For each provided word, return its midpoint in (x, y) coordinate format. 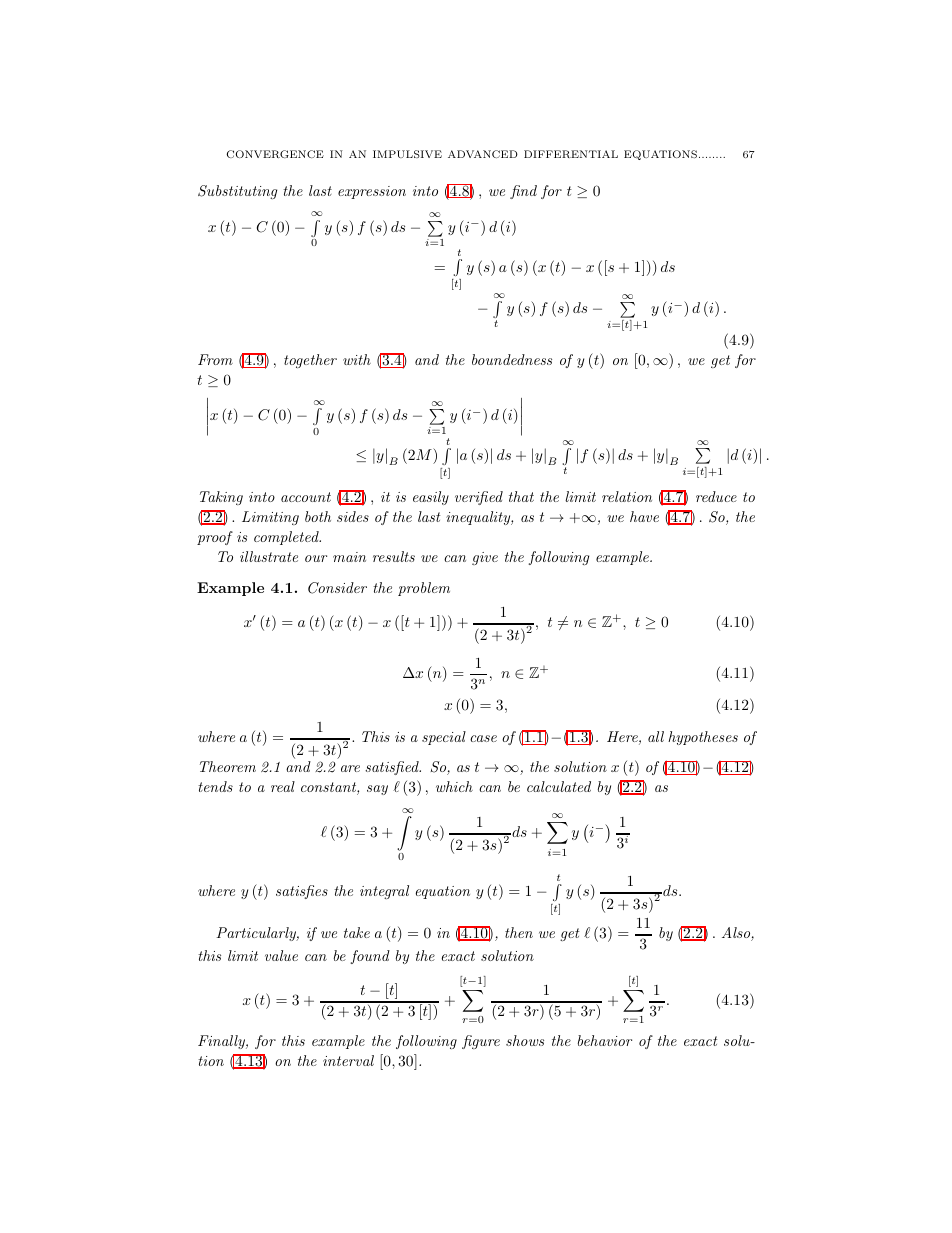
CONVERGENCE (275, 154)
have (644, 516)
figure (481, 1042)
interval (348, 1060)
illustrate (269, 556)
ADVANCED (483, 154)
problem (424, 589)
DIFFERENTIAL (571, 154)
